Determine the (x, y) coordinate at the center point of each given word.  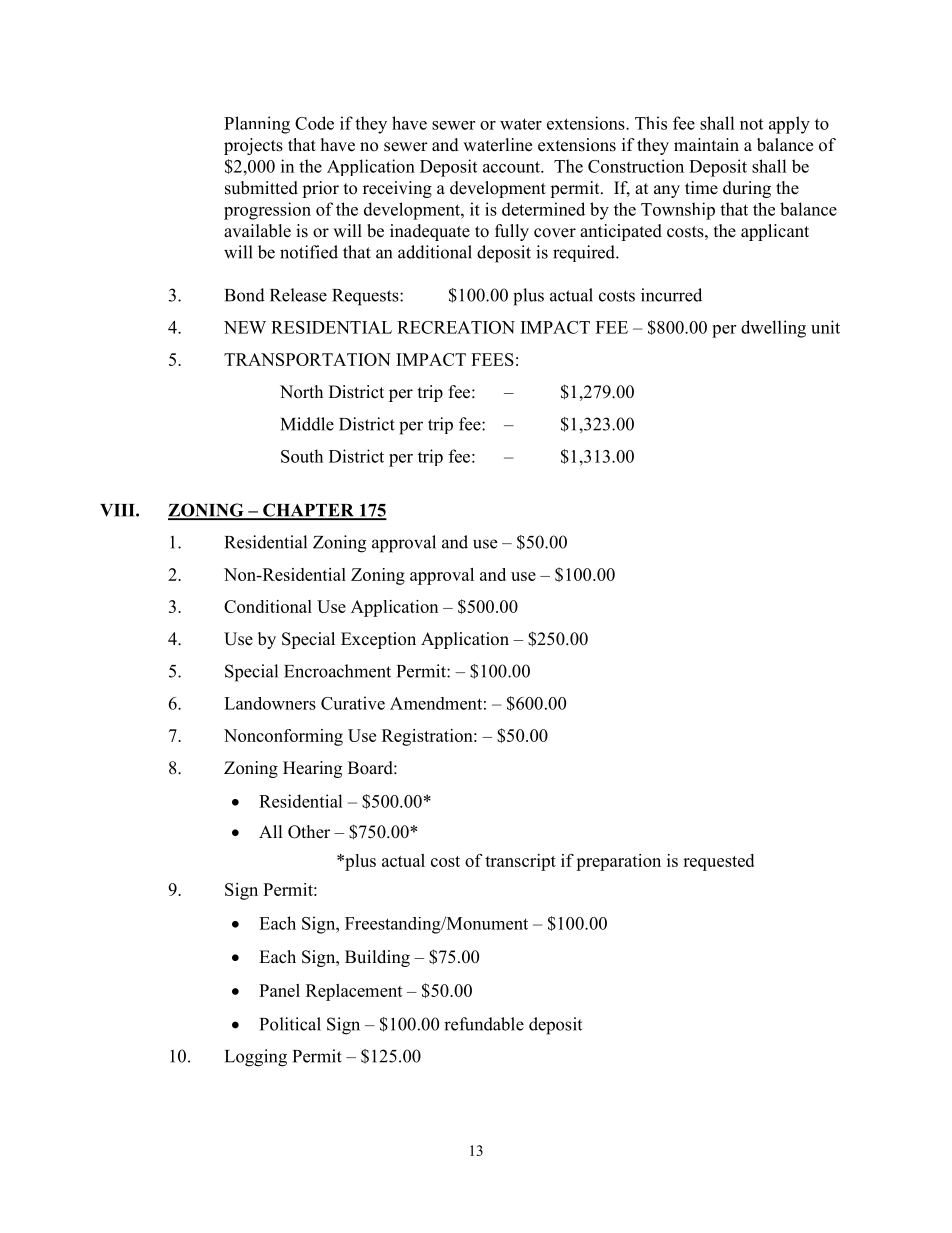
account (512, 167)
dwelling (773, 329)
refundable (484, 1024)
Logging (256, 1058)
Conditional (268, 606)
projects (253, 146)
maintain (706, 144)
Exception (378, 640)
